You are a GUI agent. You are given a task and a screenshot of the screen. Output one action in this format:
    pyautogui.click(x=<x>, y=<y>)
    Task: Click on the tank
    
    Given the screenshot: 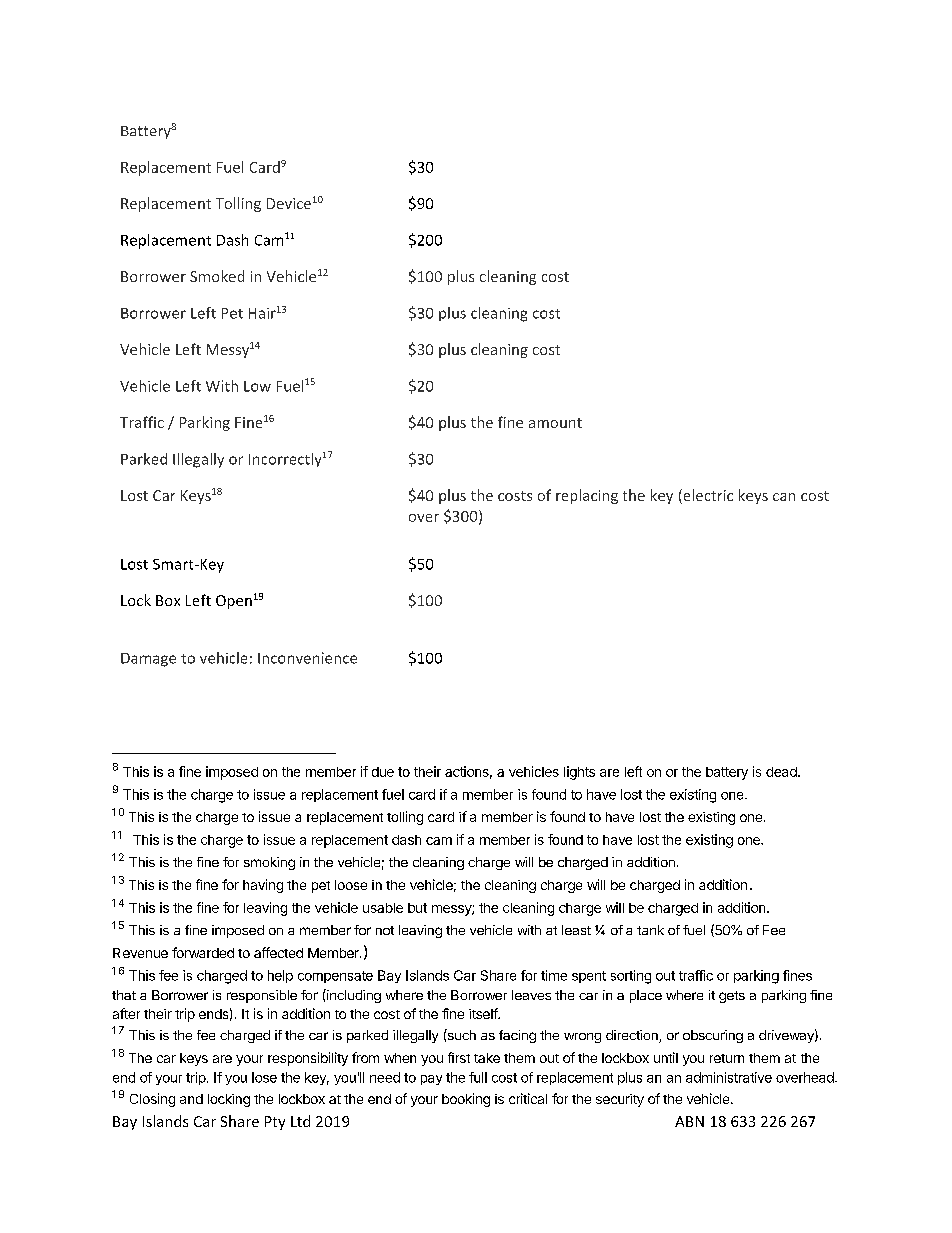 What is the action you would take?
    pyautogui.click(x=650, y=930)
